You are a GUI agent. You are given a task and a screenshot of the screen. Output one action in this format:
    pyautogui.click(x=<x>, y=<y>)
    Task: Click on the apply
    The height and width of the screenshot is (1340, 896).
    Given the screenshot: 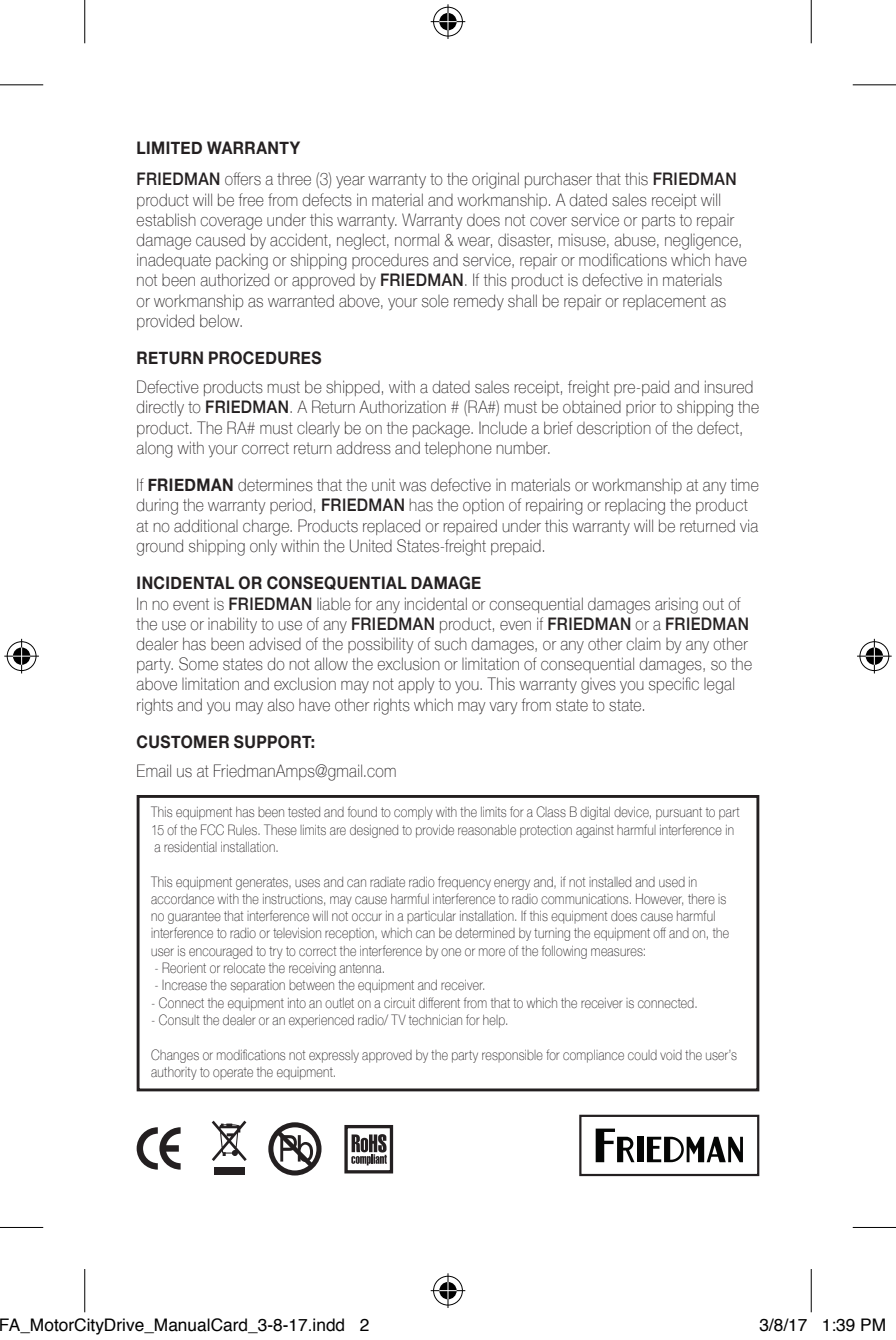 What is the action you would take?
    pyautogui.click(x=416, y=685)
